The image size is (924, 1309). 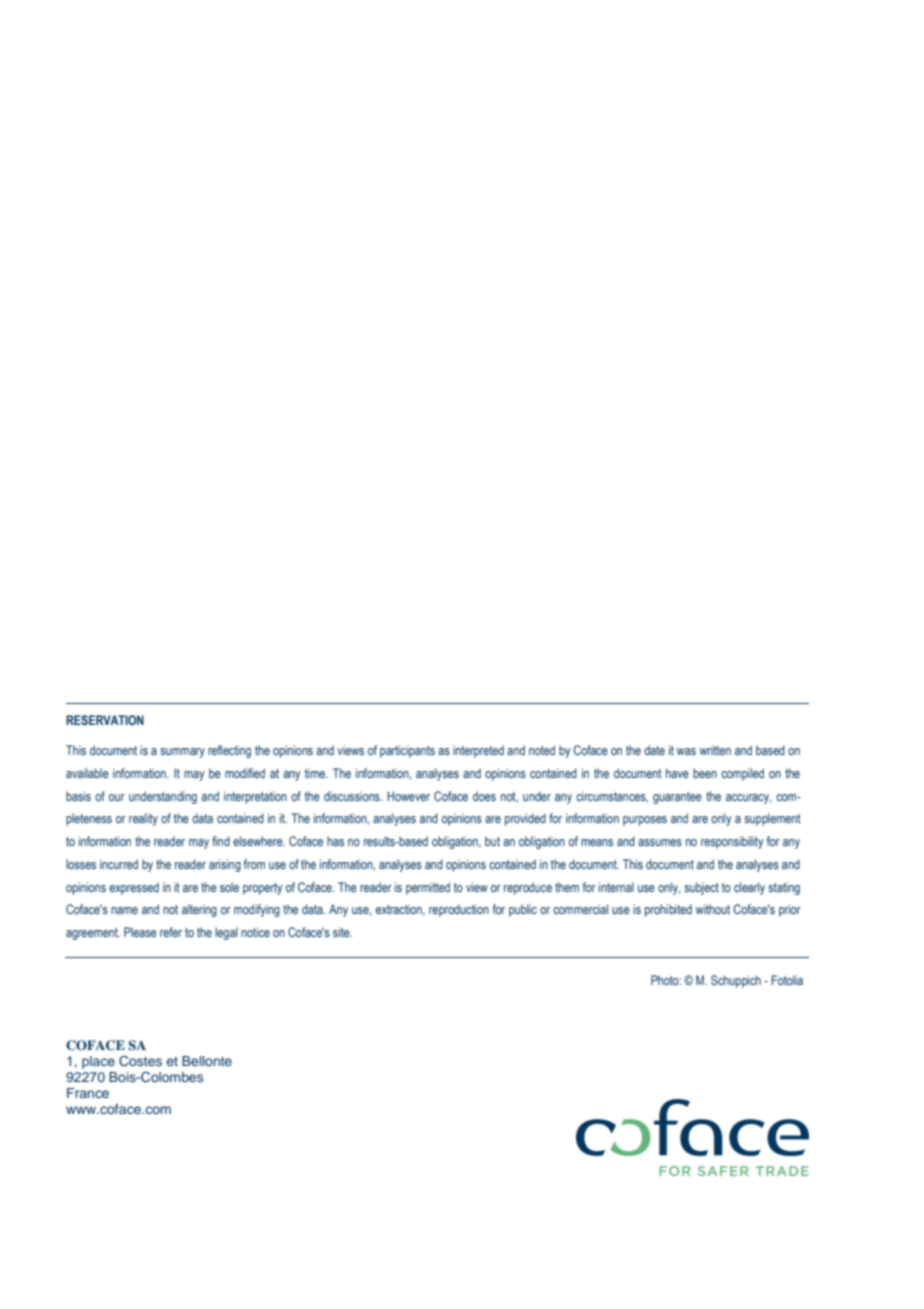 What do you see at coordinates (221, 841) in the page?
I see `find` at bounding box center [221, 841].
